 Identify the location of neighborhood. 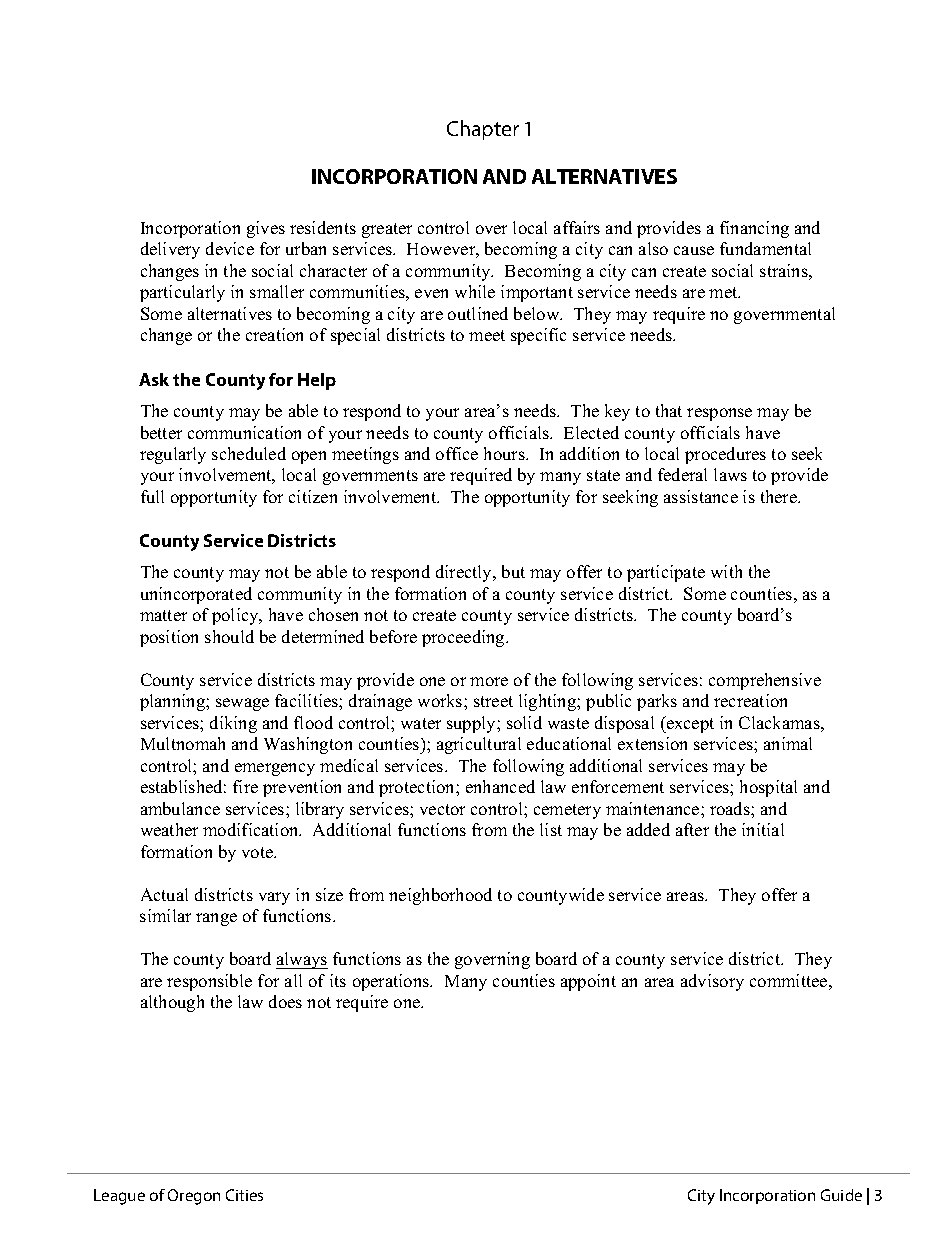
(440, 896).
